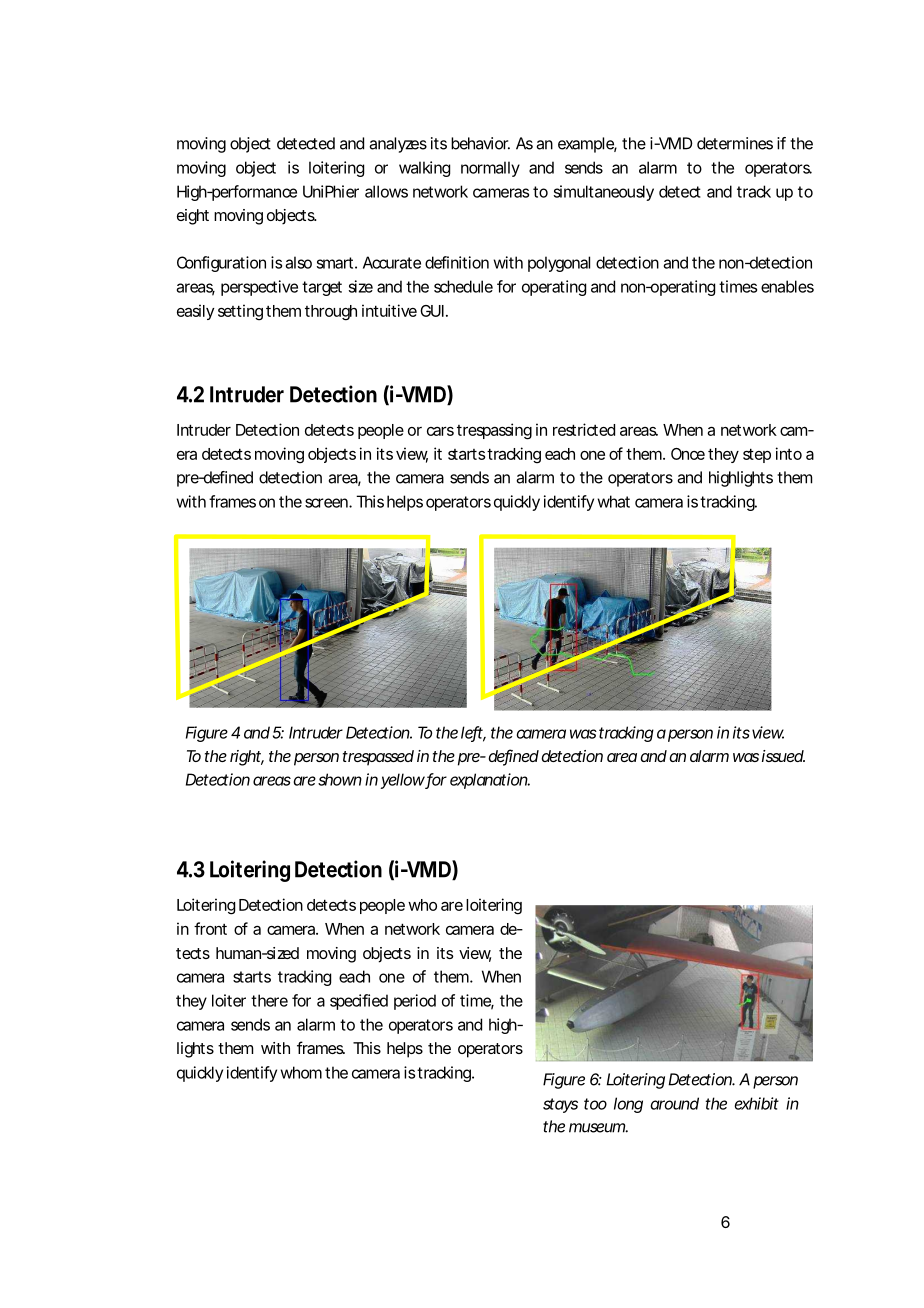 This screenshot has height=1308, width=924. What do you see at coordinates (560, 1105) in the screenshot?
I see `stays` at bounding box center [560, 1105].
